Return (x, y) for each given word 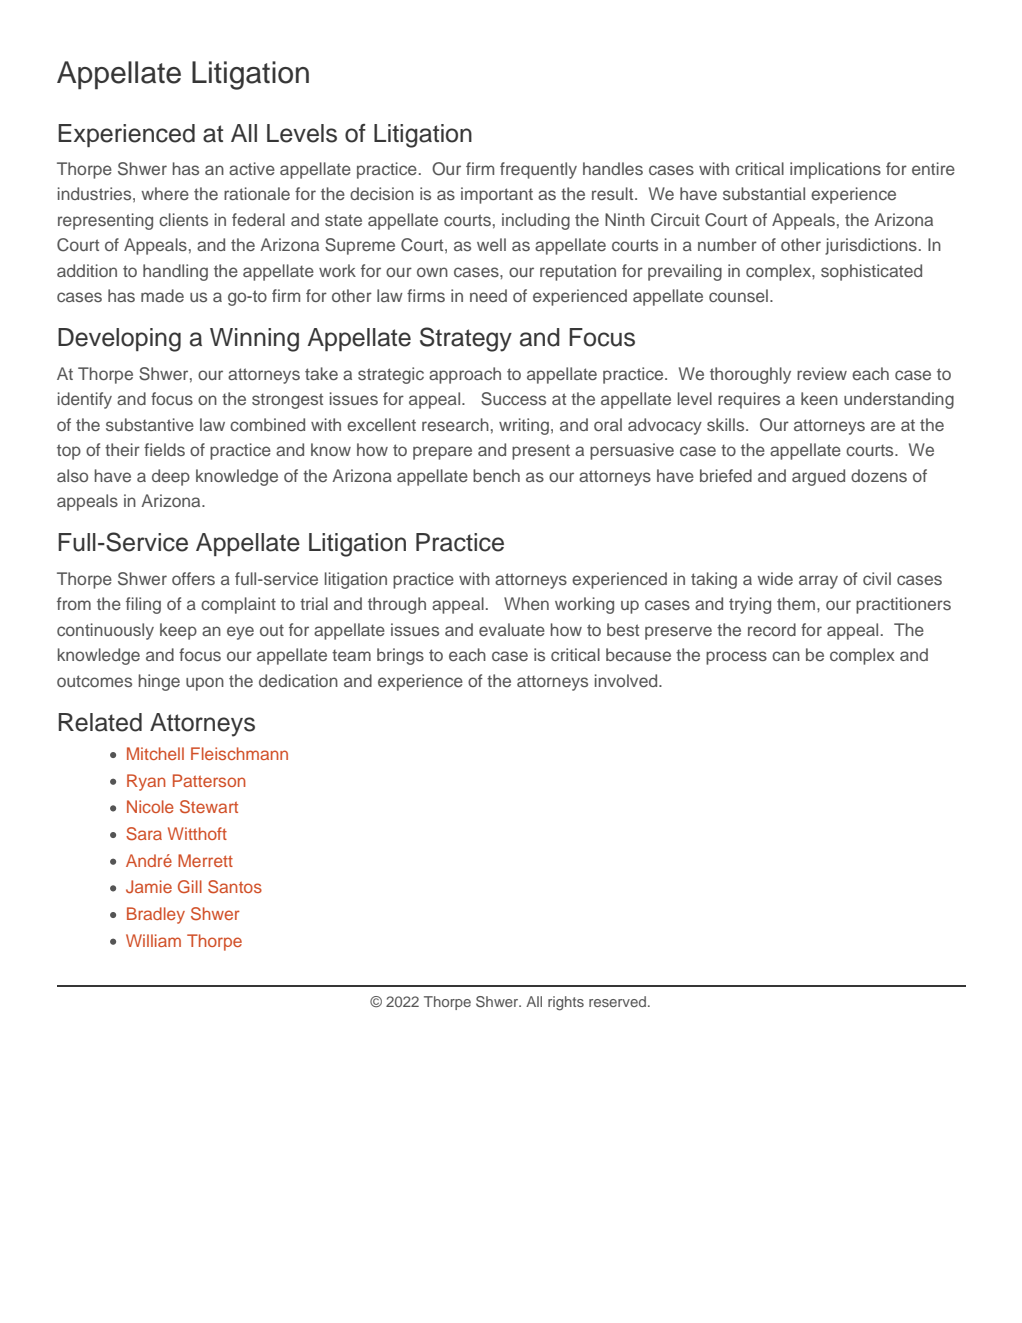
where (165, 193)
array (818, 582)
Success (513, 399)
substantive (150, 424)
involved (627, 680)
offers (193, 578)
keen (819, 398)
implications (835, 170)
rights (566, 1003)
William (153, 940)
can (786, 656)
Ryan (146, 782)
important (497, 195)
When (526, 603)
